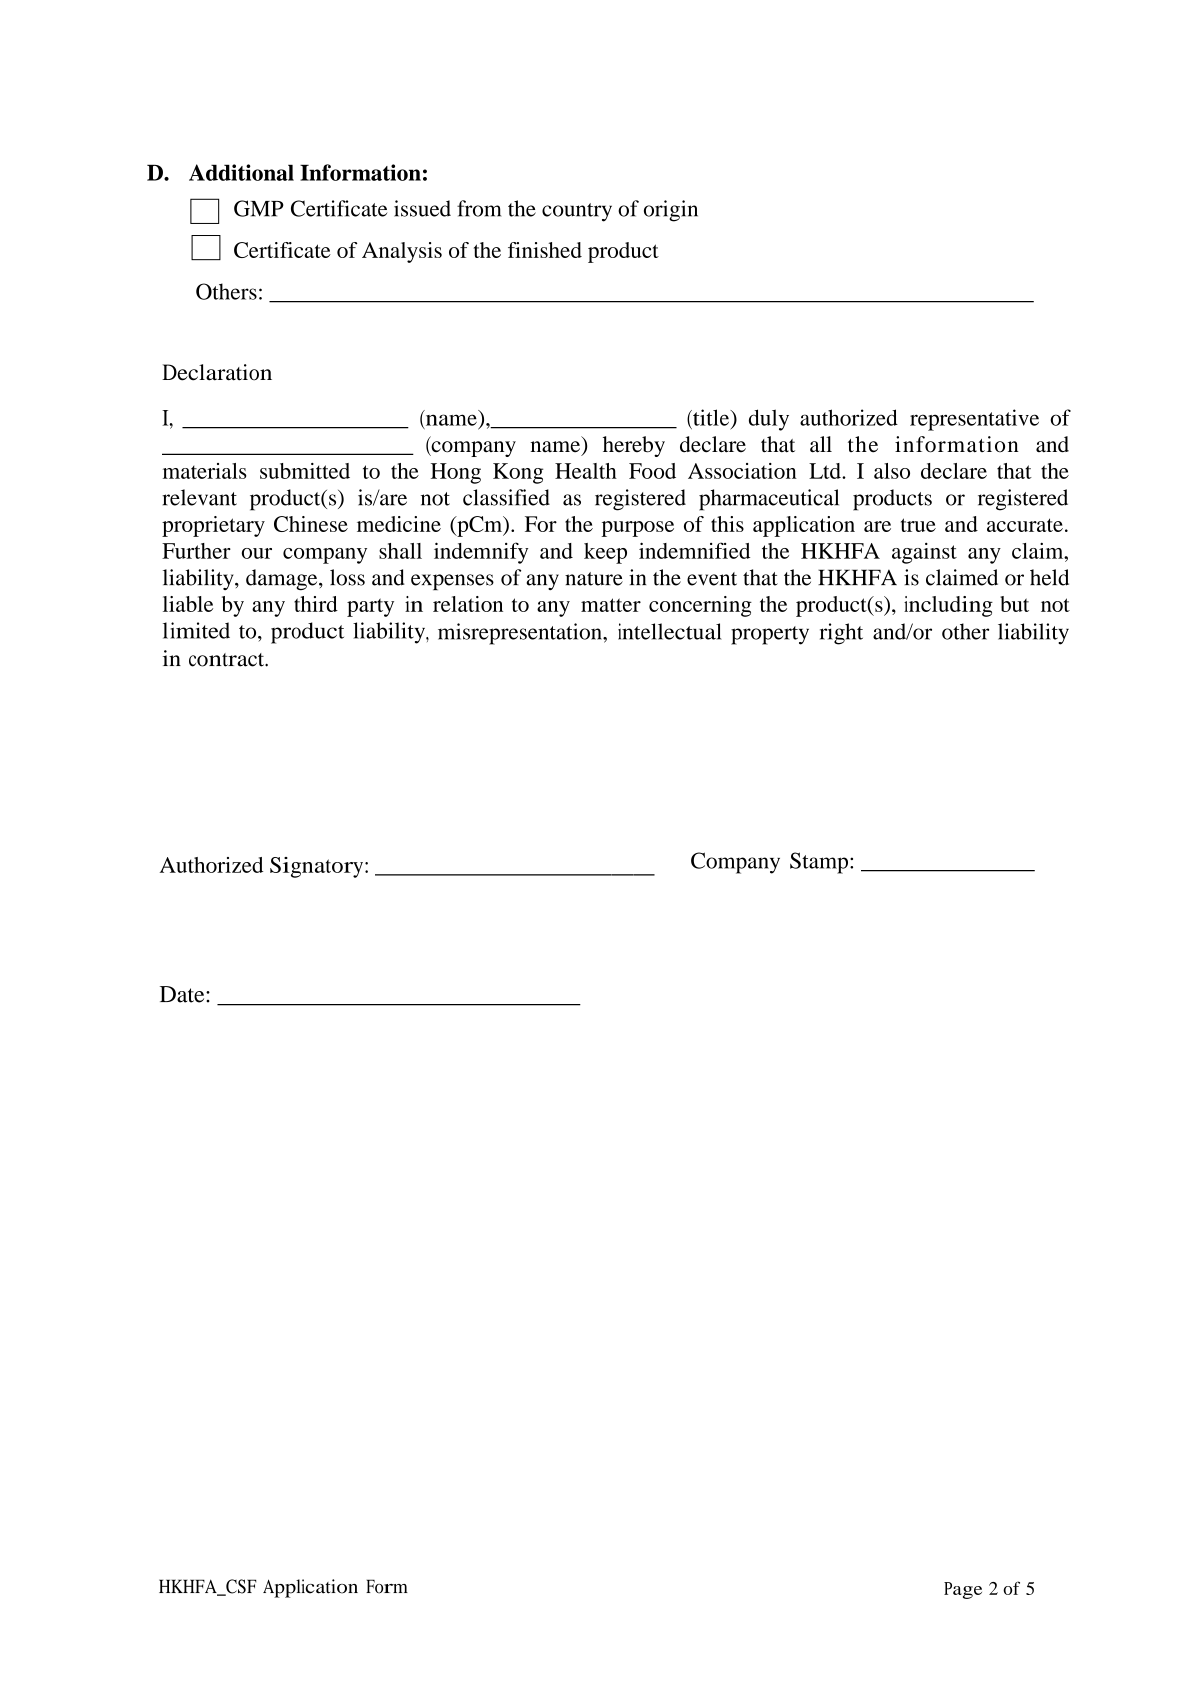 Image resolution: width=1198 pixels, height=1695 pixels. What do you see at coordinates (316, 604) in the image?
I see `third` at bounding box center [316, 604].
